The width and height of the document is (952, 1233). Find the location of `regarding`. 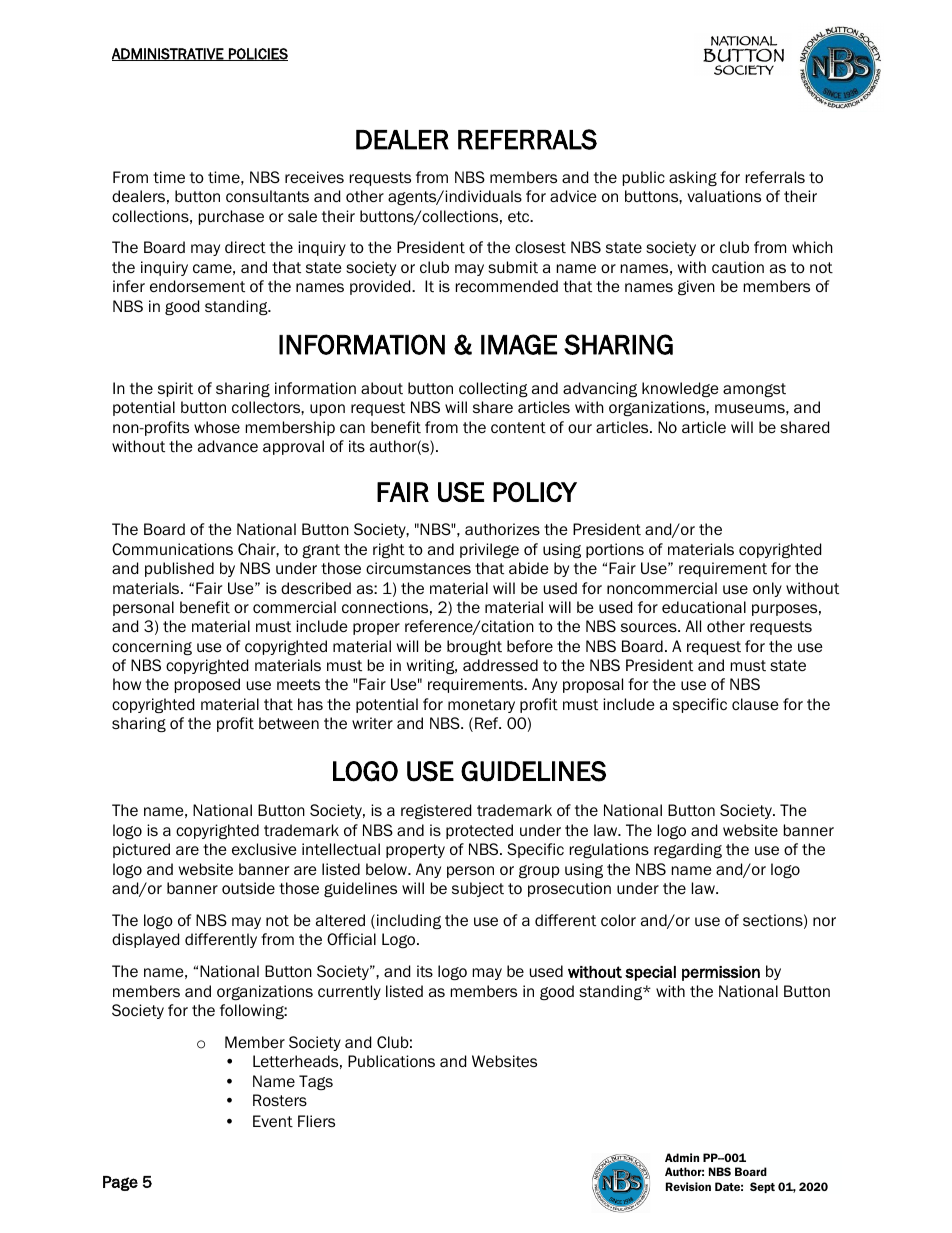

regarding is located at coordinates (688, 850).
